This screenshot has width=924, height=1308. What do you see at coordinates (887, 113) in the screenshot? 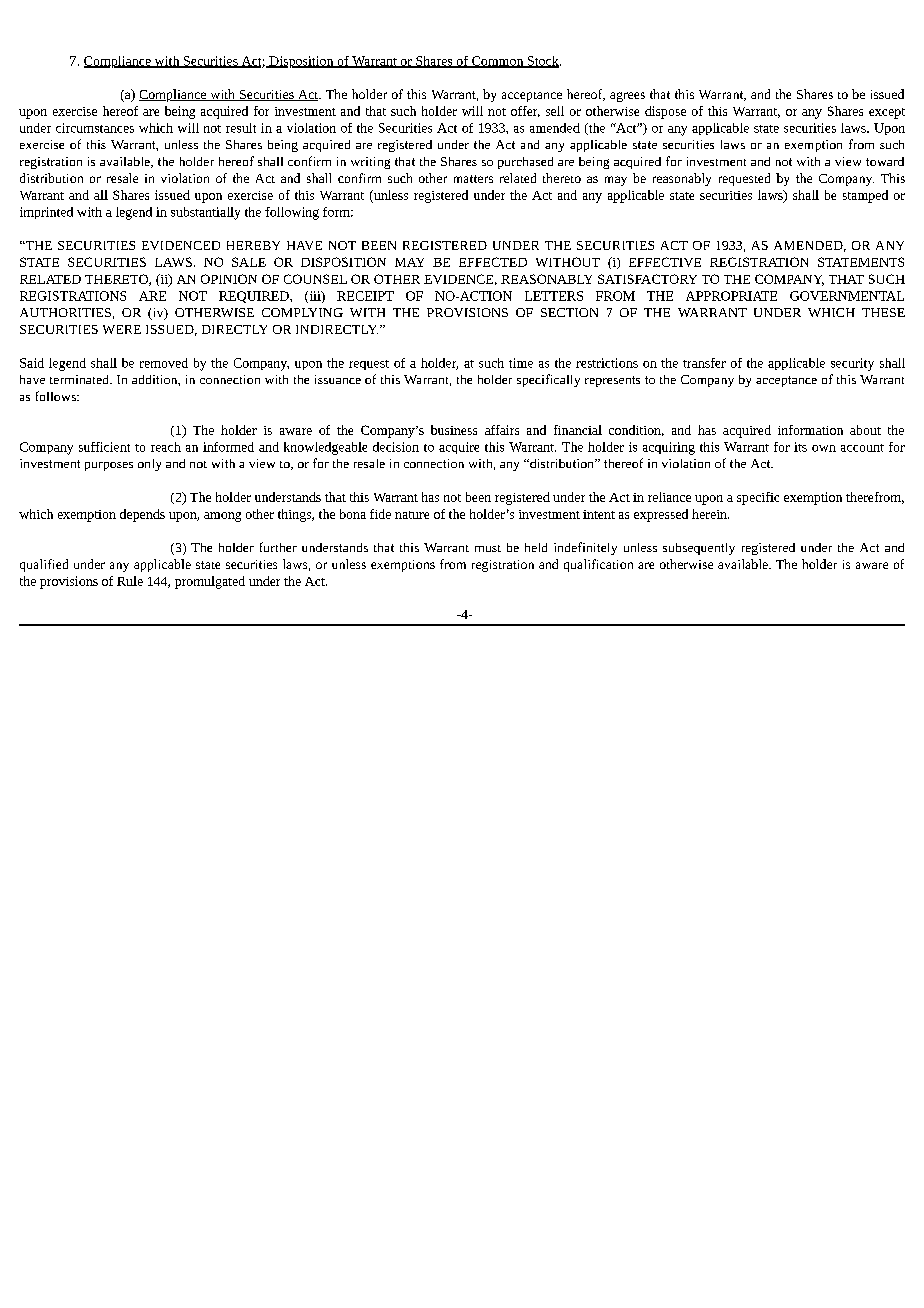
I see `except` at bounding box center [887, 113].
